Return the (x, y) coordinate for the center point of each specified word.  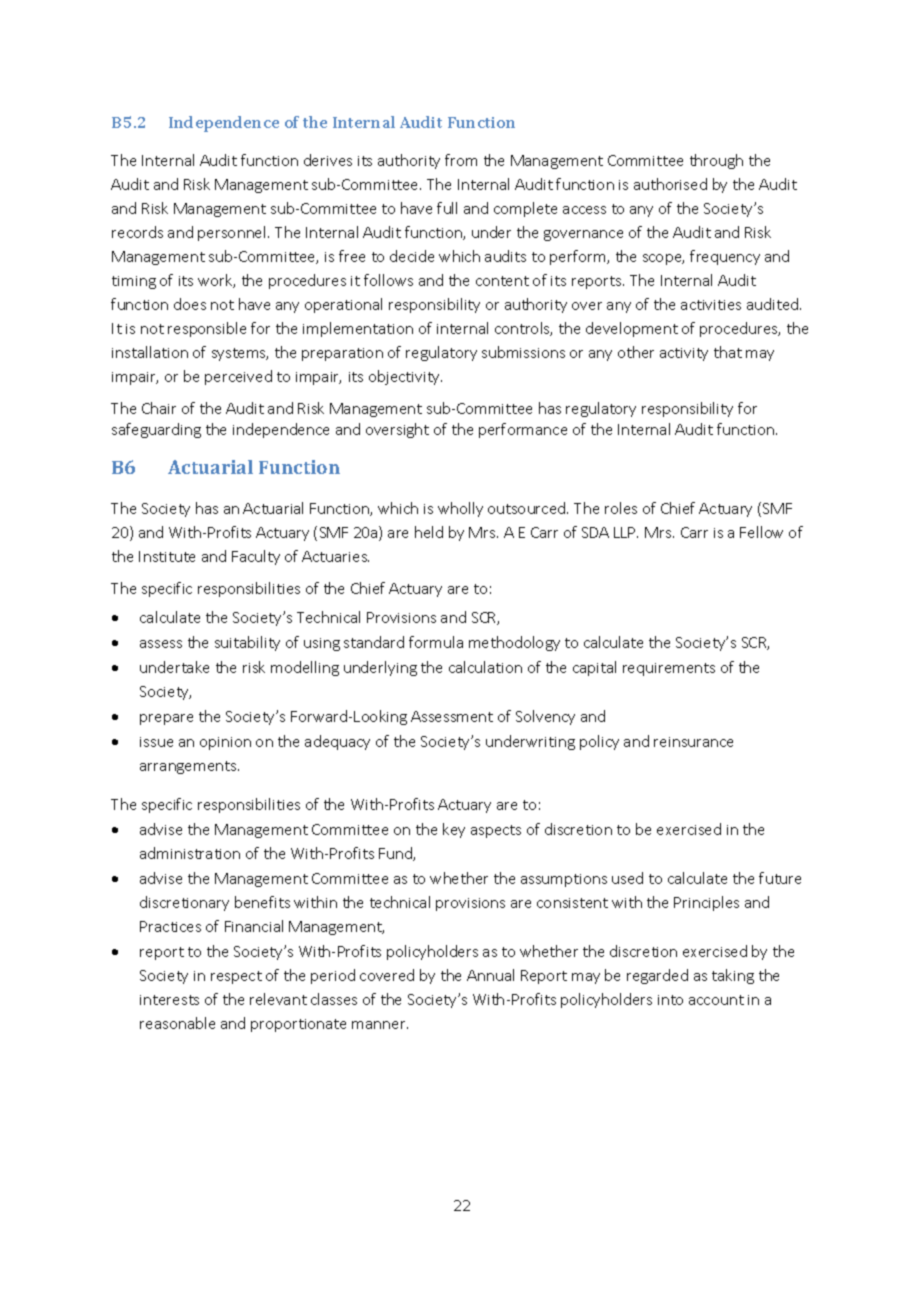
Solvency (545, 717)
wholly (460, 509)
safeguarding (156, 430)
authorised (670, 184)
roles (621, 508)
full (447, 208)
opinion (225, 743)
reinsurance (693, 742)
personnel (233, 233)
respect (236, 977)
